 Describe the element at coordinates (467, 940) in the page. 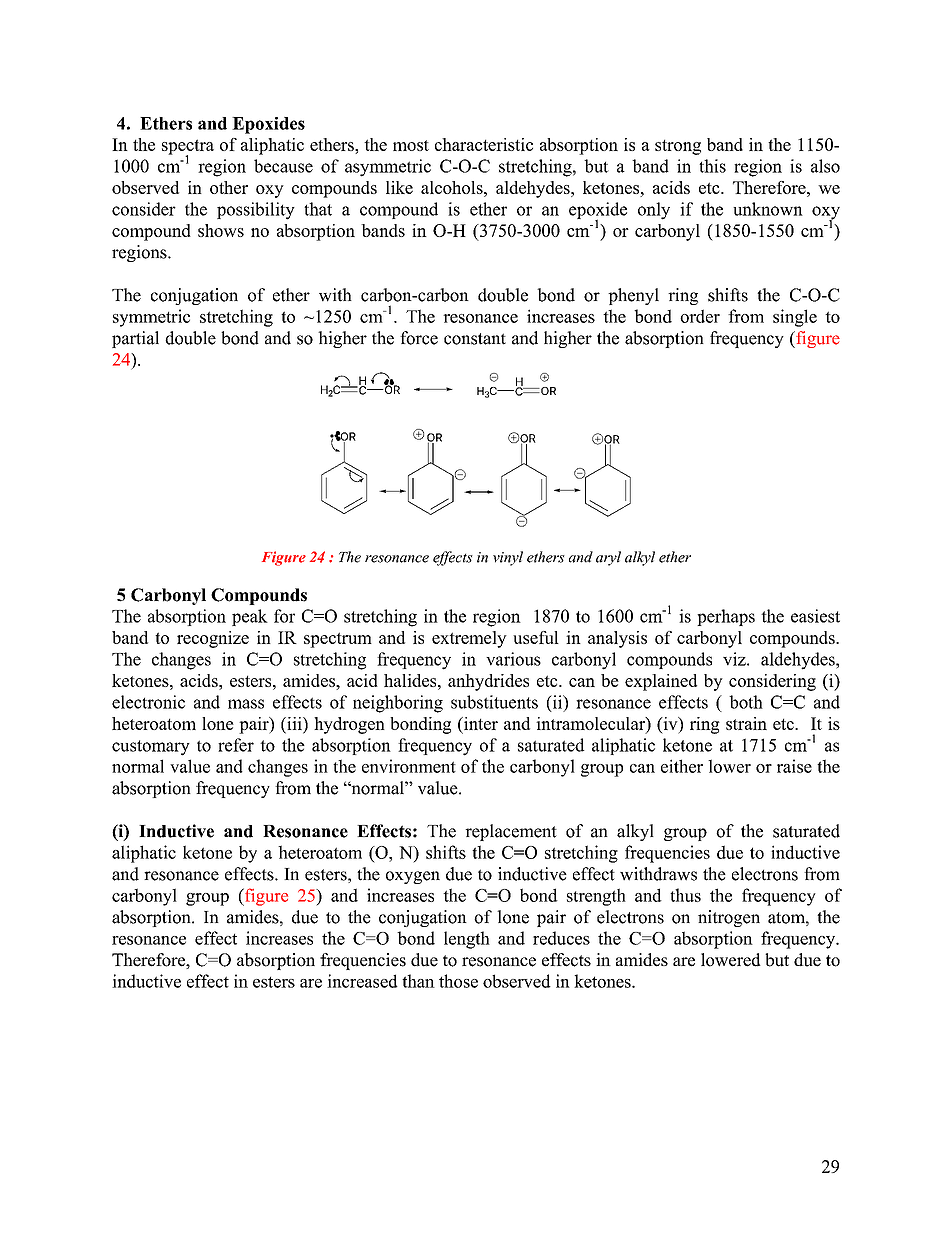

I see `length` at that location.
